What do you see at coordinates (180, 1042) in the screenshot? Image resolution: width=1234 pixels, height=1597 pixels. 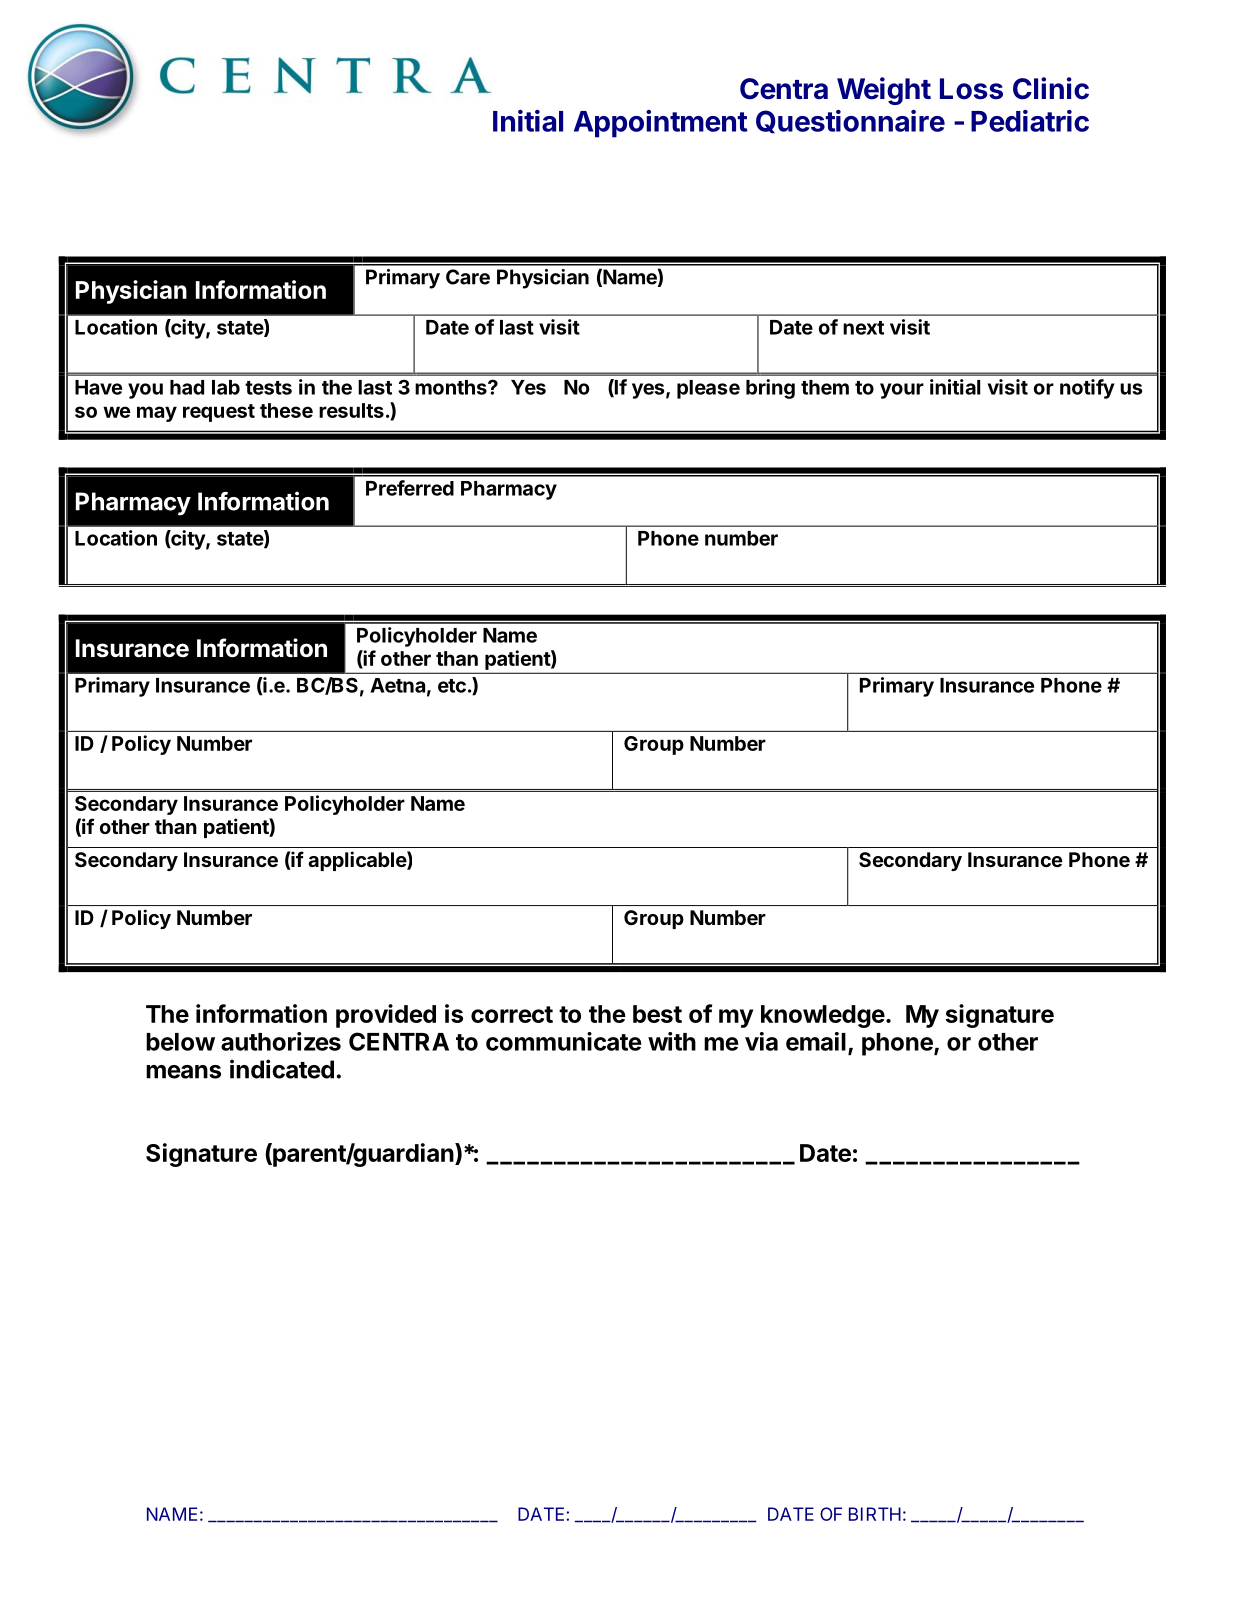 I see `below` at bounding box center [180, 1042].
